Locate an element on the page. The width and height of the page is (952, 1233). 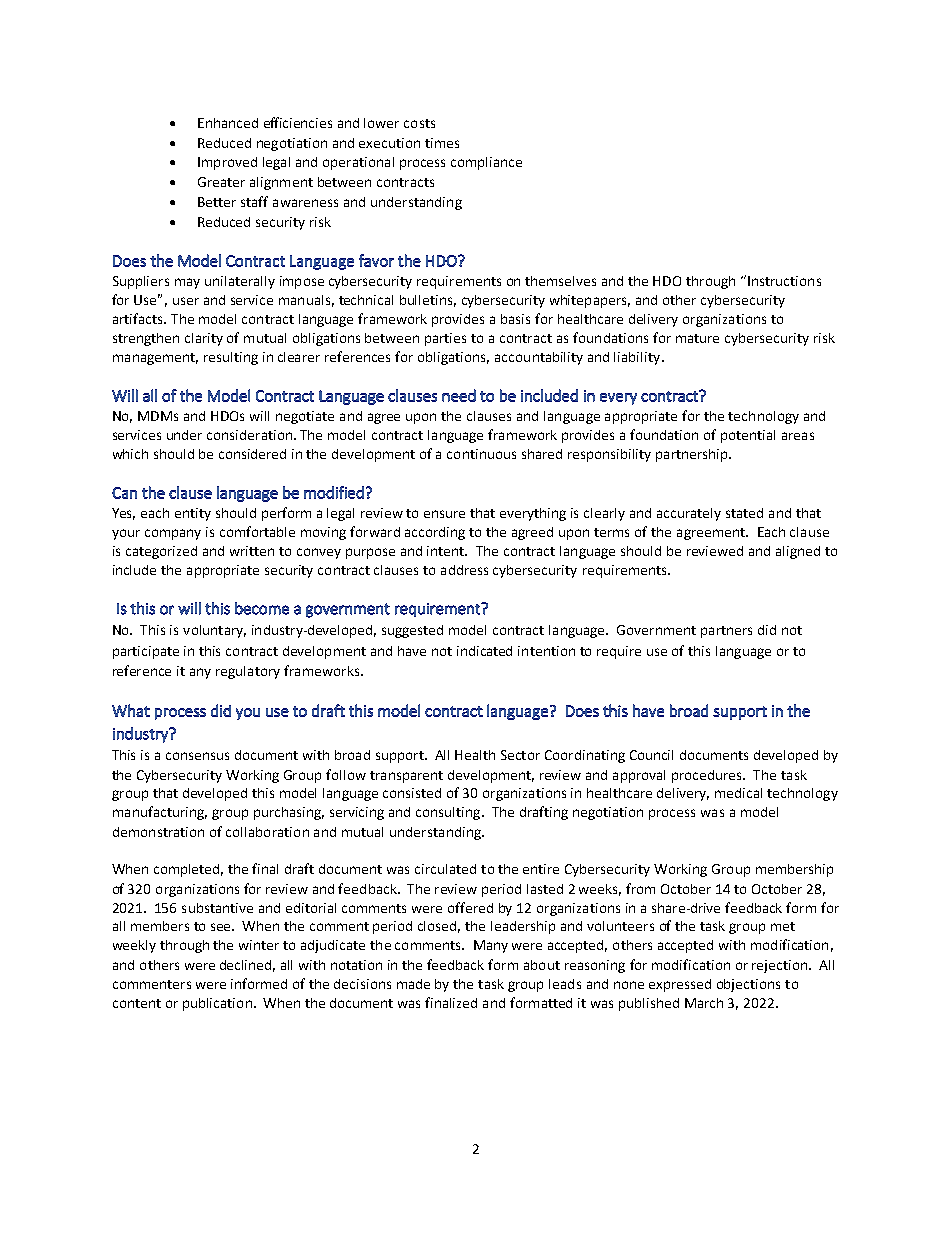
accurately is located at coordinates (689, 514).
